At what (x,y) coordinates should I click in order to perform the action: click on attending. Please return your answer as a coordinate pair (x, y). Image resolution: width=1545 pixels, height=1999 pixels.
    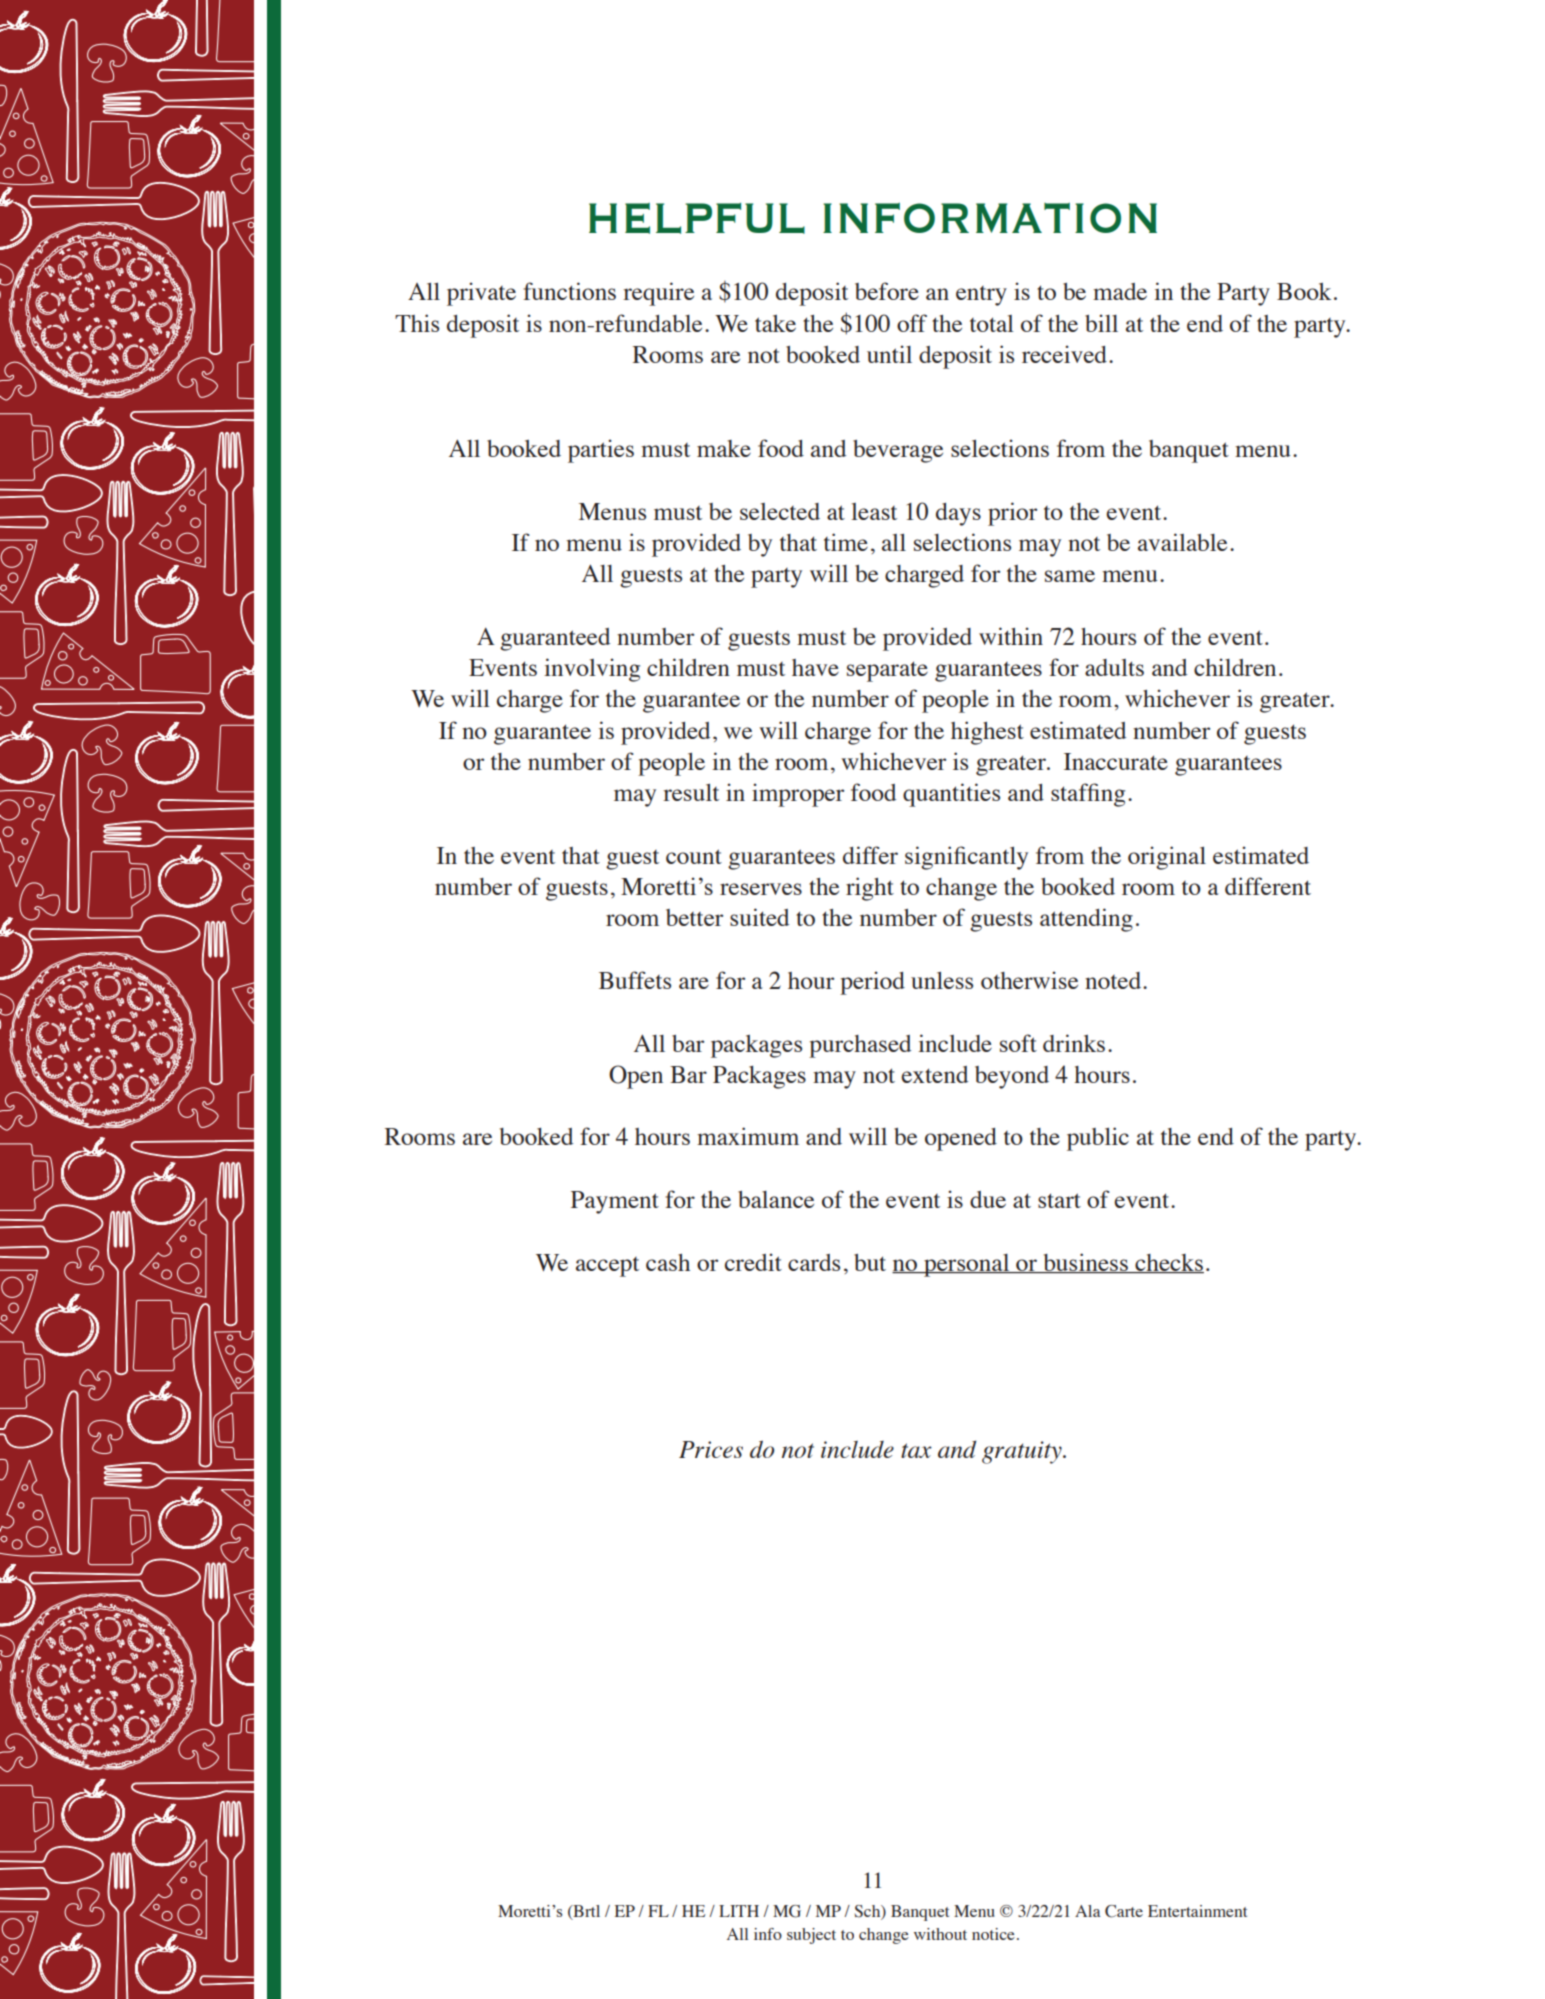
    Looking at the image, I should click on (1086, 920).
